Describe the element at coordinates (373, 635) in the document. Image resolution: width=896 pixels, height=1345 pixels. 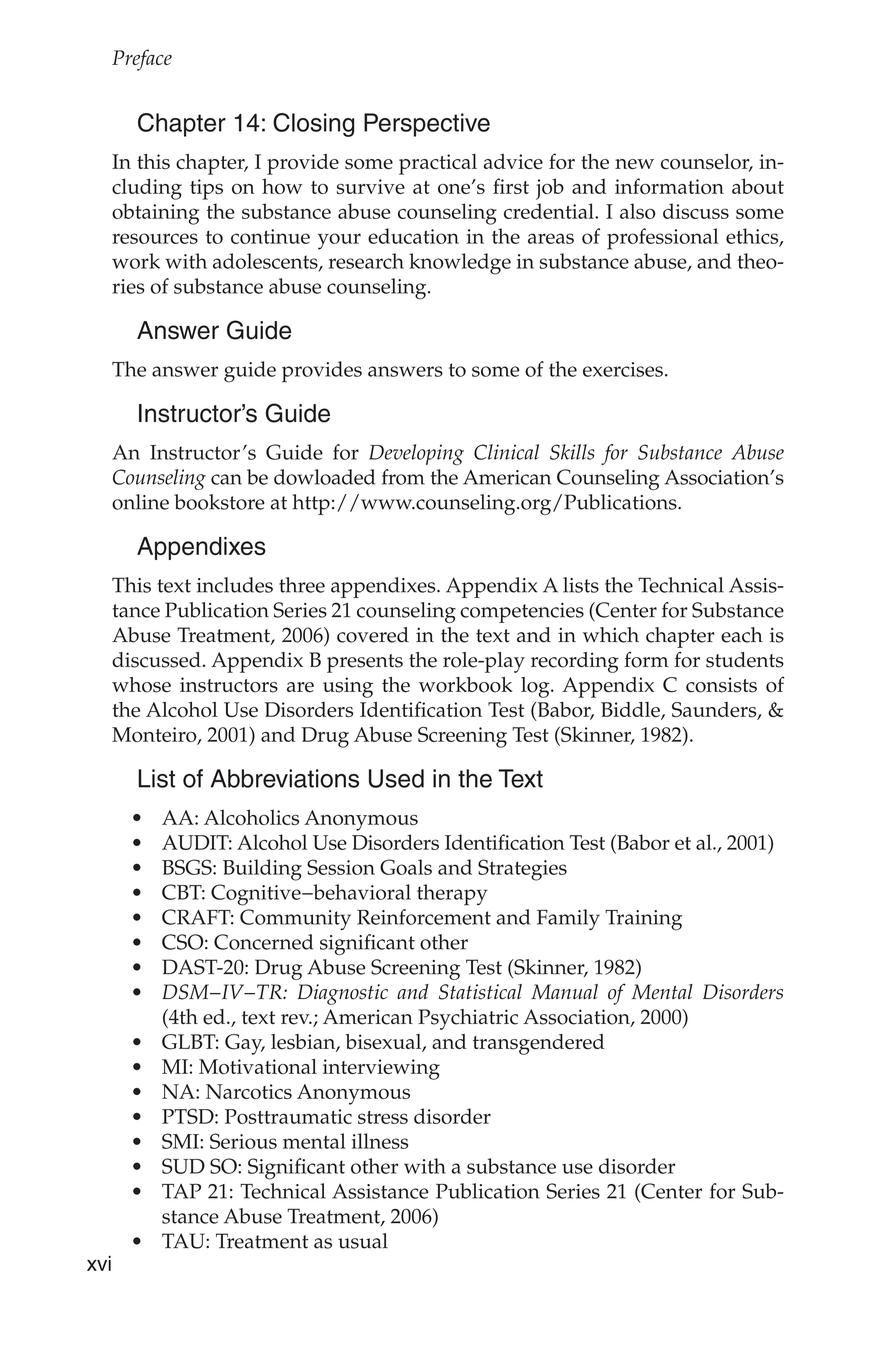
I see `covered` at that location.
